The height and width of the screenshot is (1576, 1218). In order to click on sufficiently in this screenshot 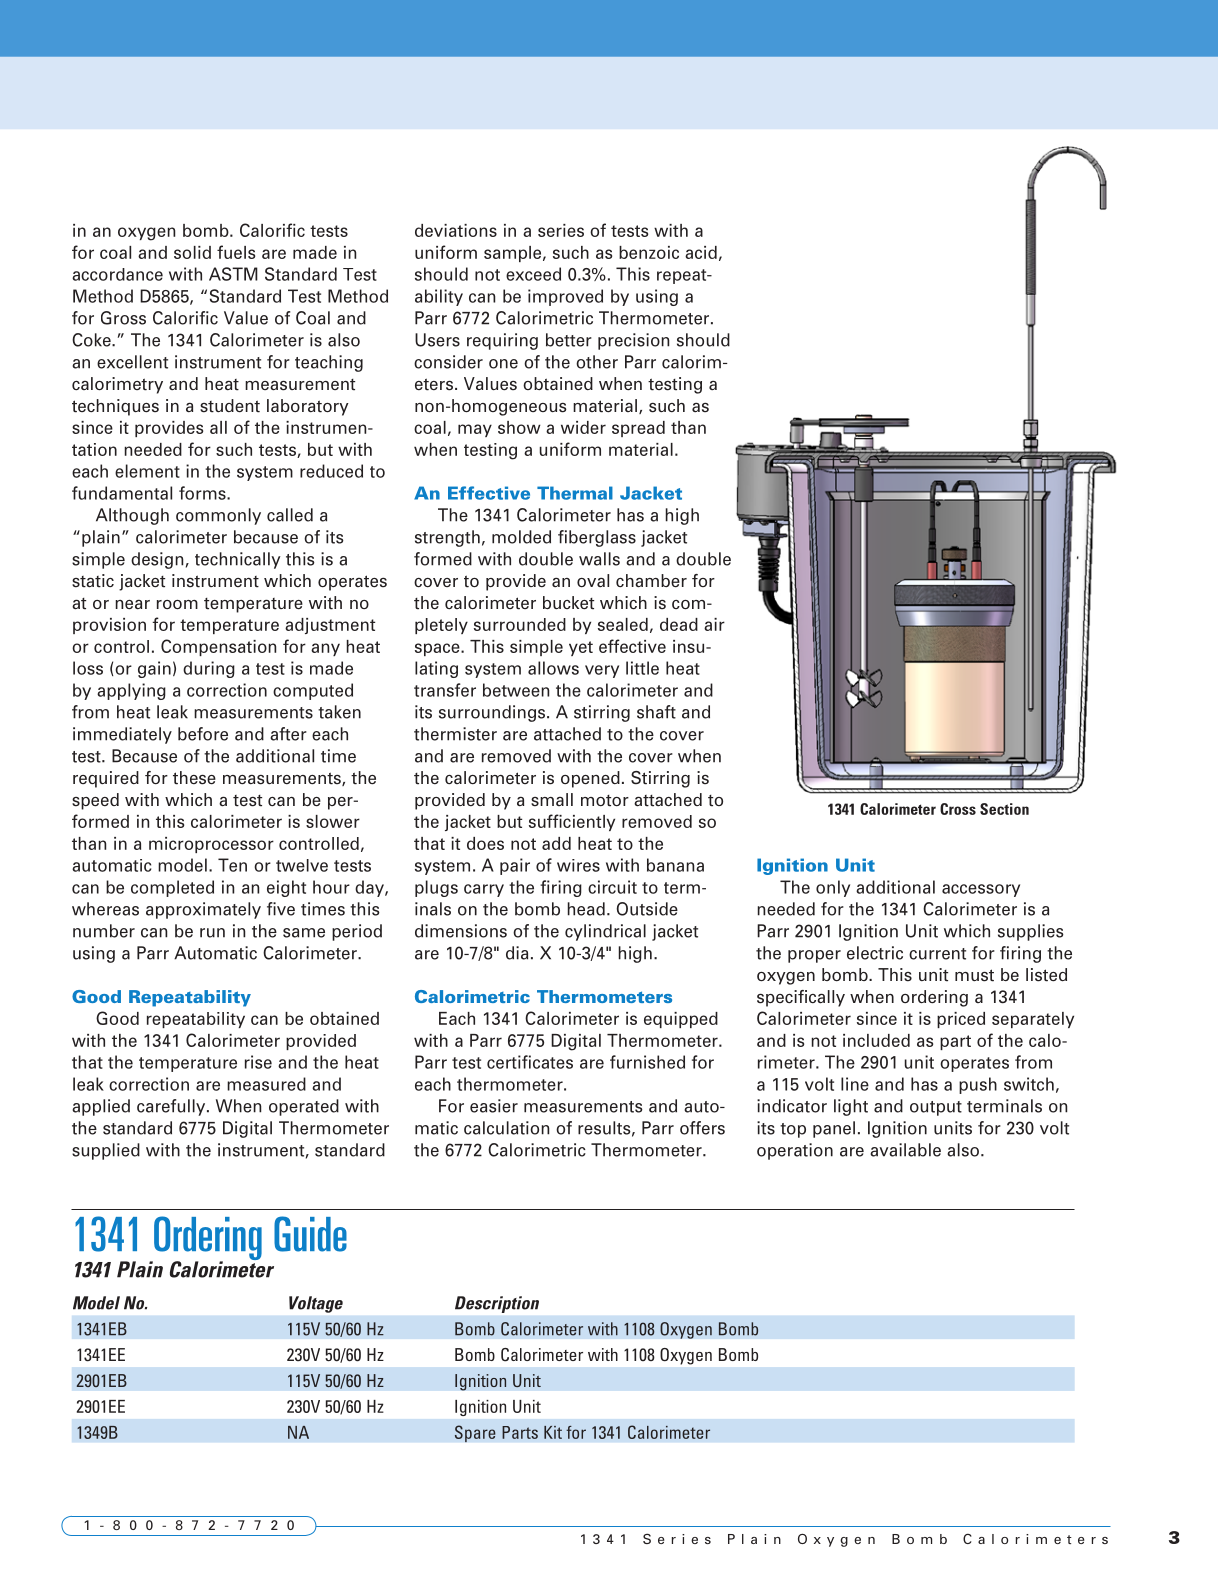, I will do `click(572, 822)`.
